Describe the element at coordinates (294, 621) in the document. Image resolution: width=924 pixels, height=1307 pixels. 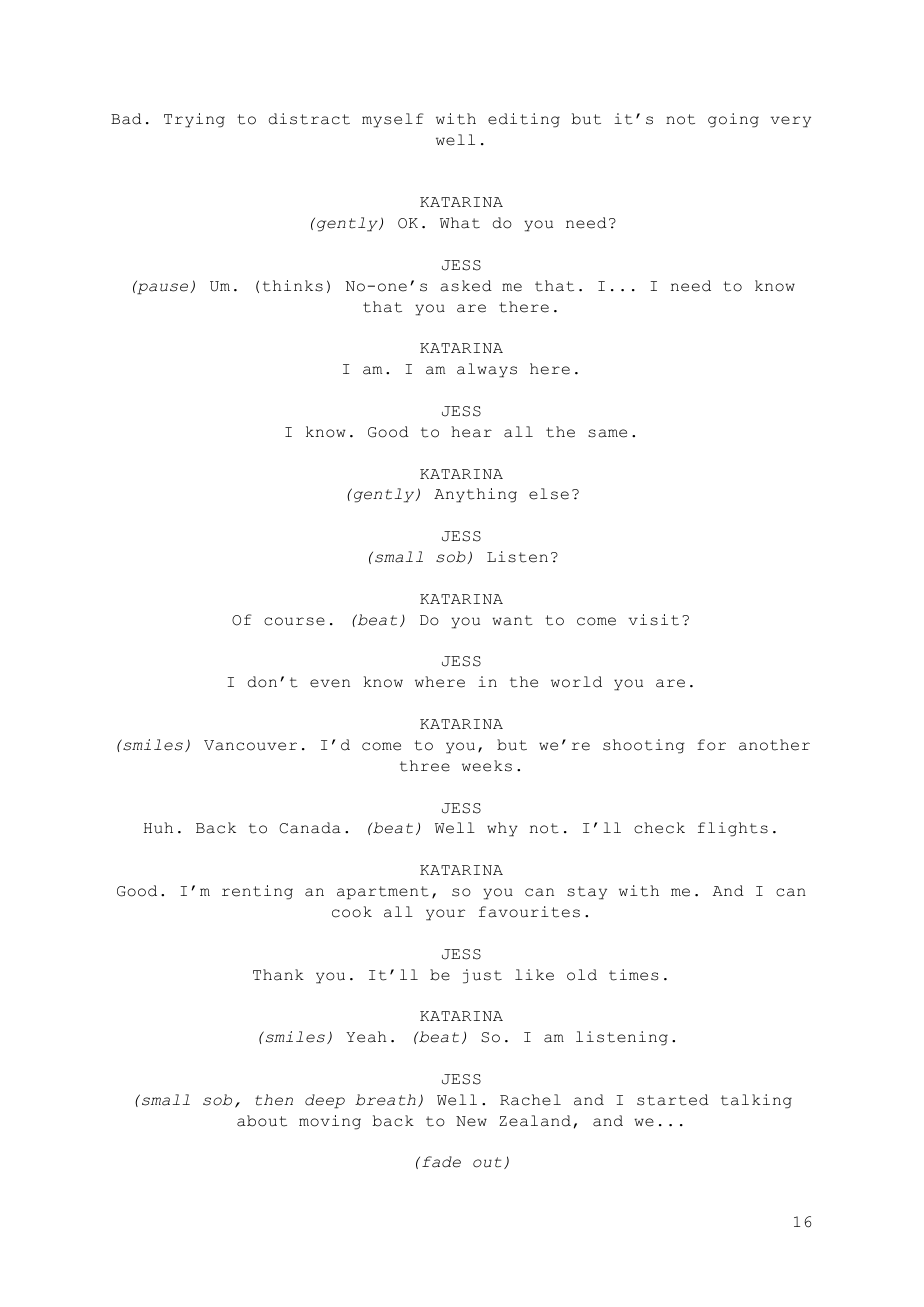
I see `course` at that location.
